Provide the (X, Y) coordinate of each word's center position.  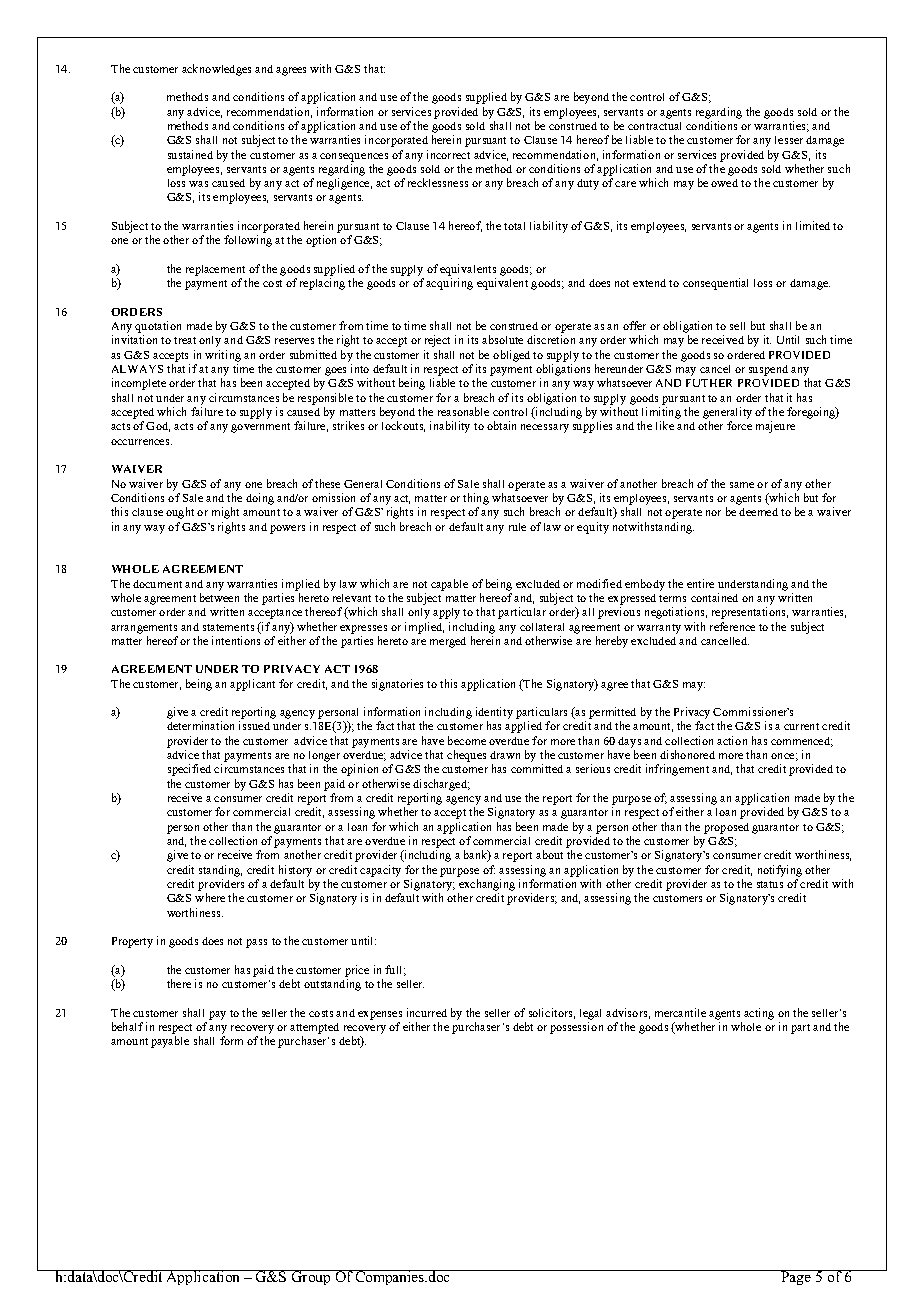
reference (732, 626)
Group (311, 1277)
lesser (789, 140)
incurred (427, 1012)
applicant (252, 685)
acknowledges (216, 70)
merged (448, 642)
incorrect (448, 154)
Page (796, 1277)
